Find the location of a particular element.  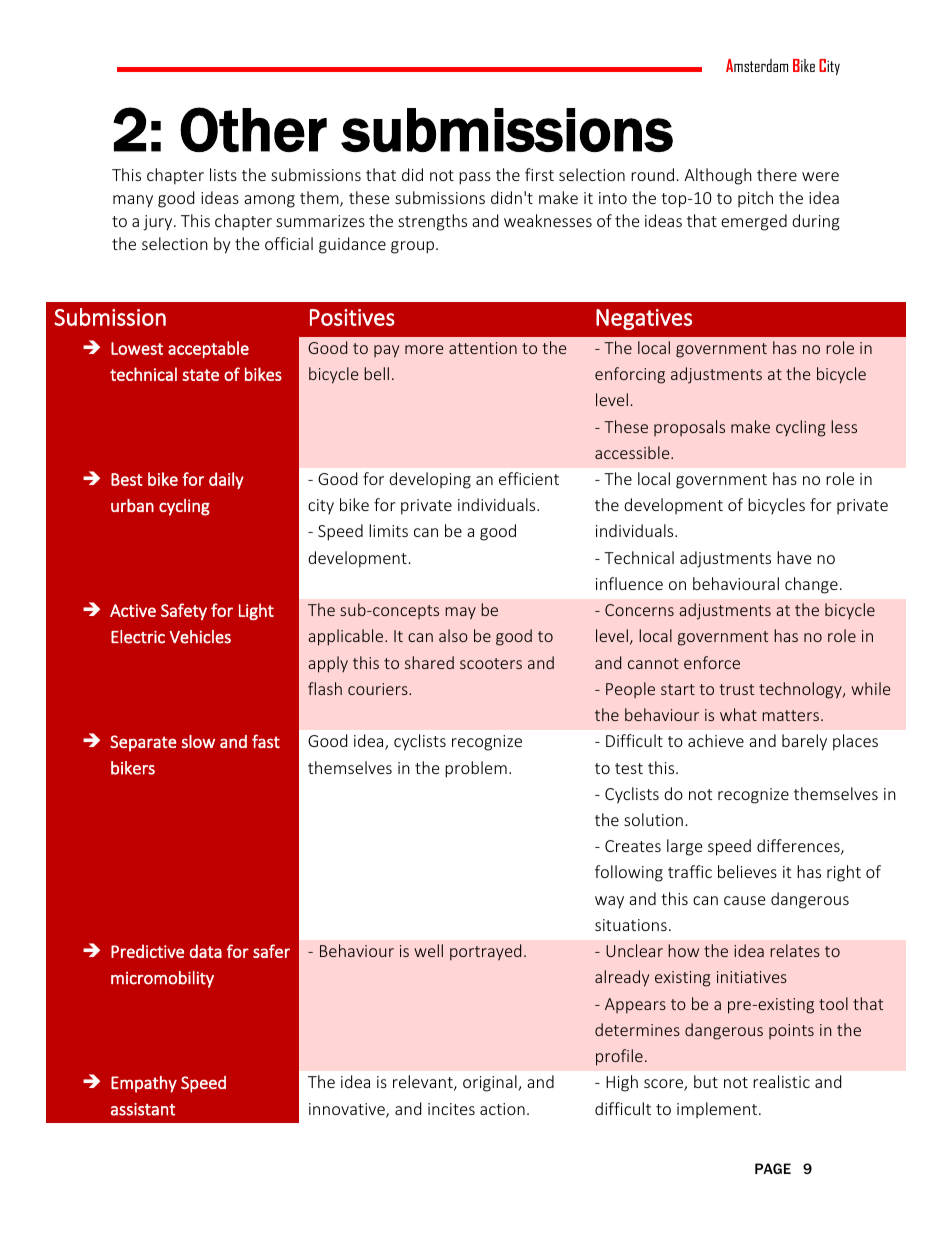

problem is located at coordinates (476, 769).
